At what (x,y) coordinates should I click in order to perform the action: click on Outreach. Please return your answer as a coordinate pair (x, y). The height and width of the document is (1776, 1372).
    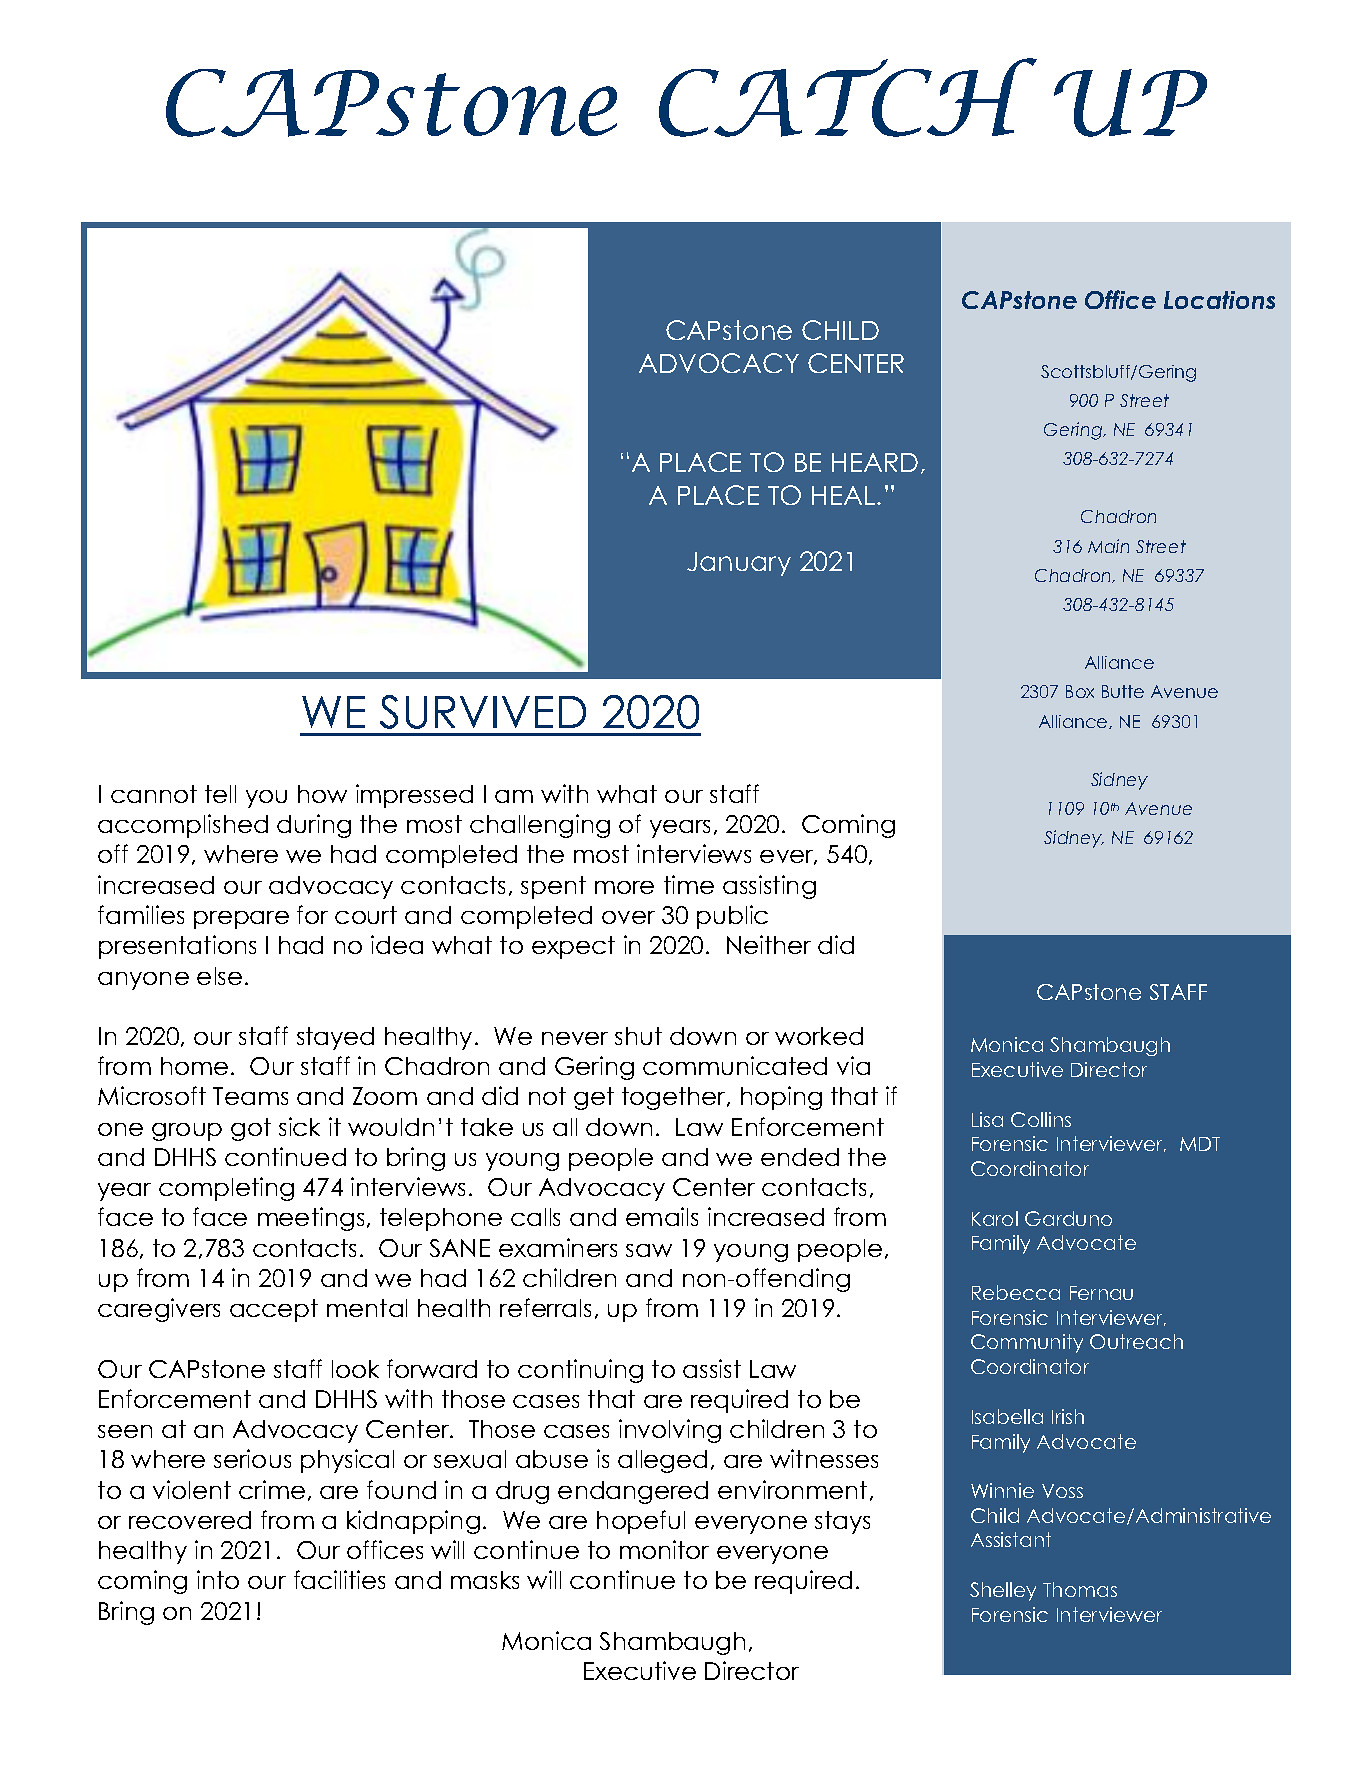
    Looking at the image, I should click on (1136, 1341).
